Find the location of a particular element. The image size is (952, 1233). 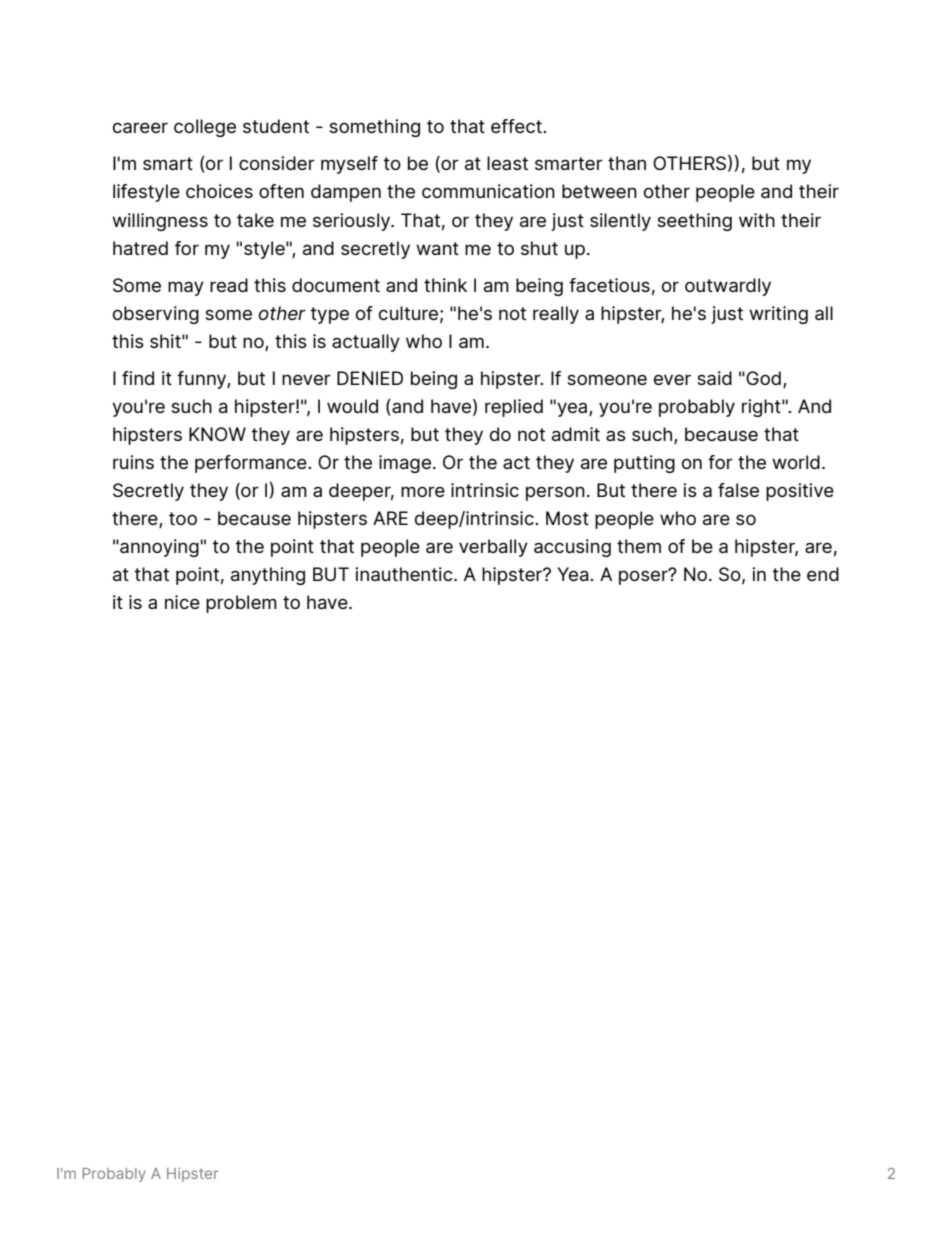

college is located at coordinates (205, 128).
